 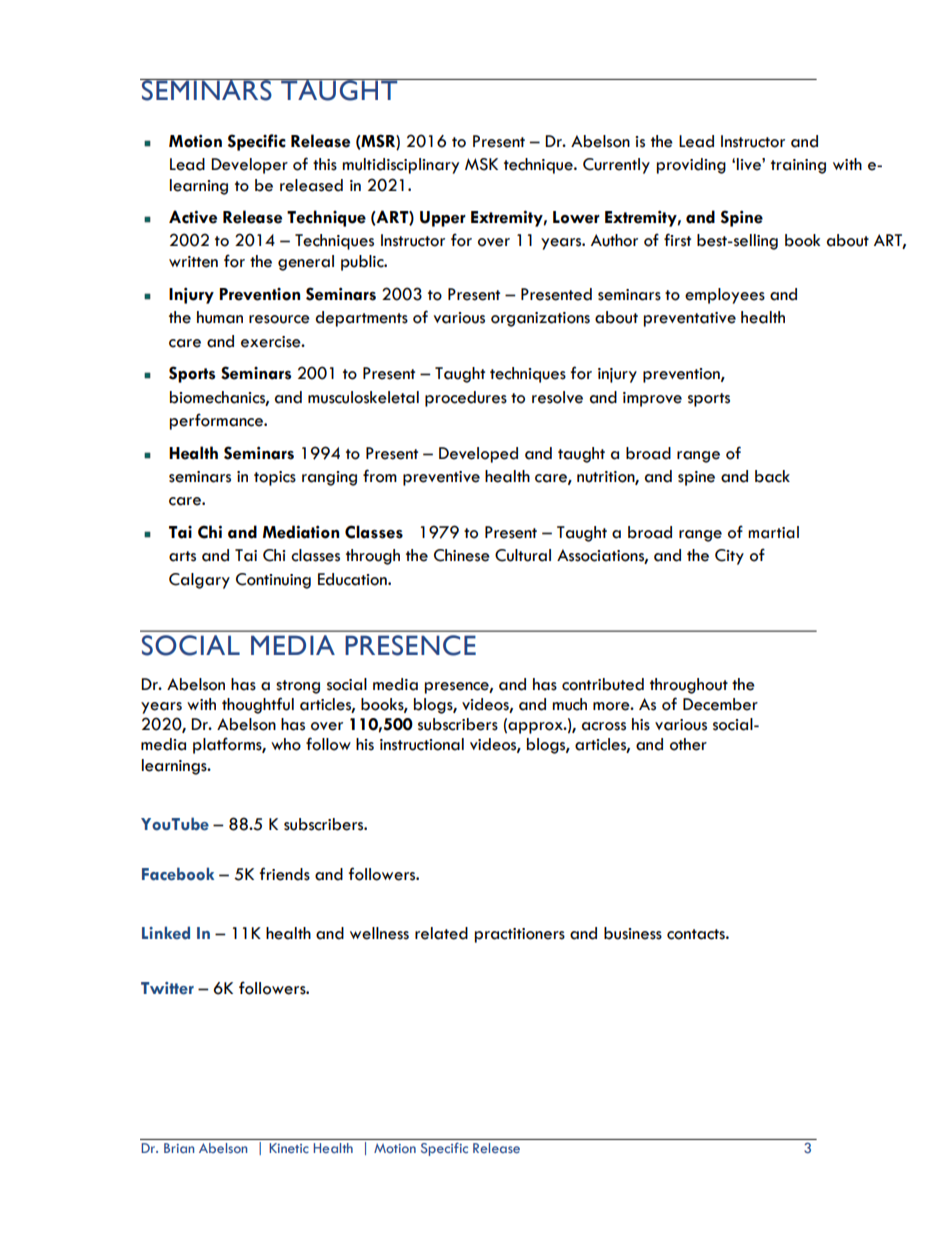 What do you see at coordinates (258, 705) in the screenshot?
I see `thoughtful` at bounding box center [258, 705].
